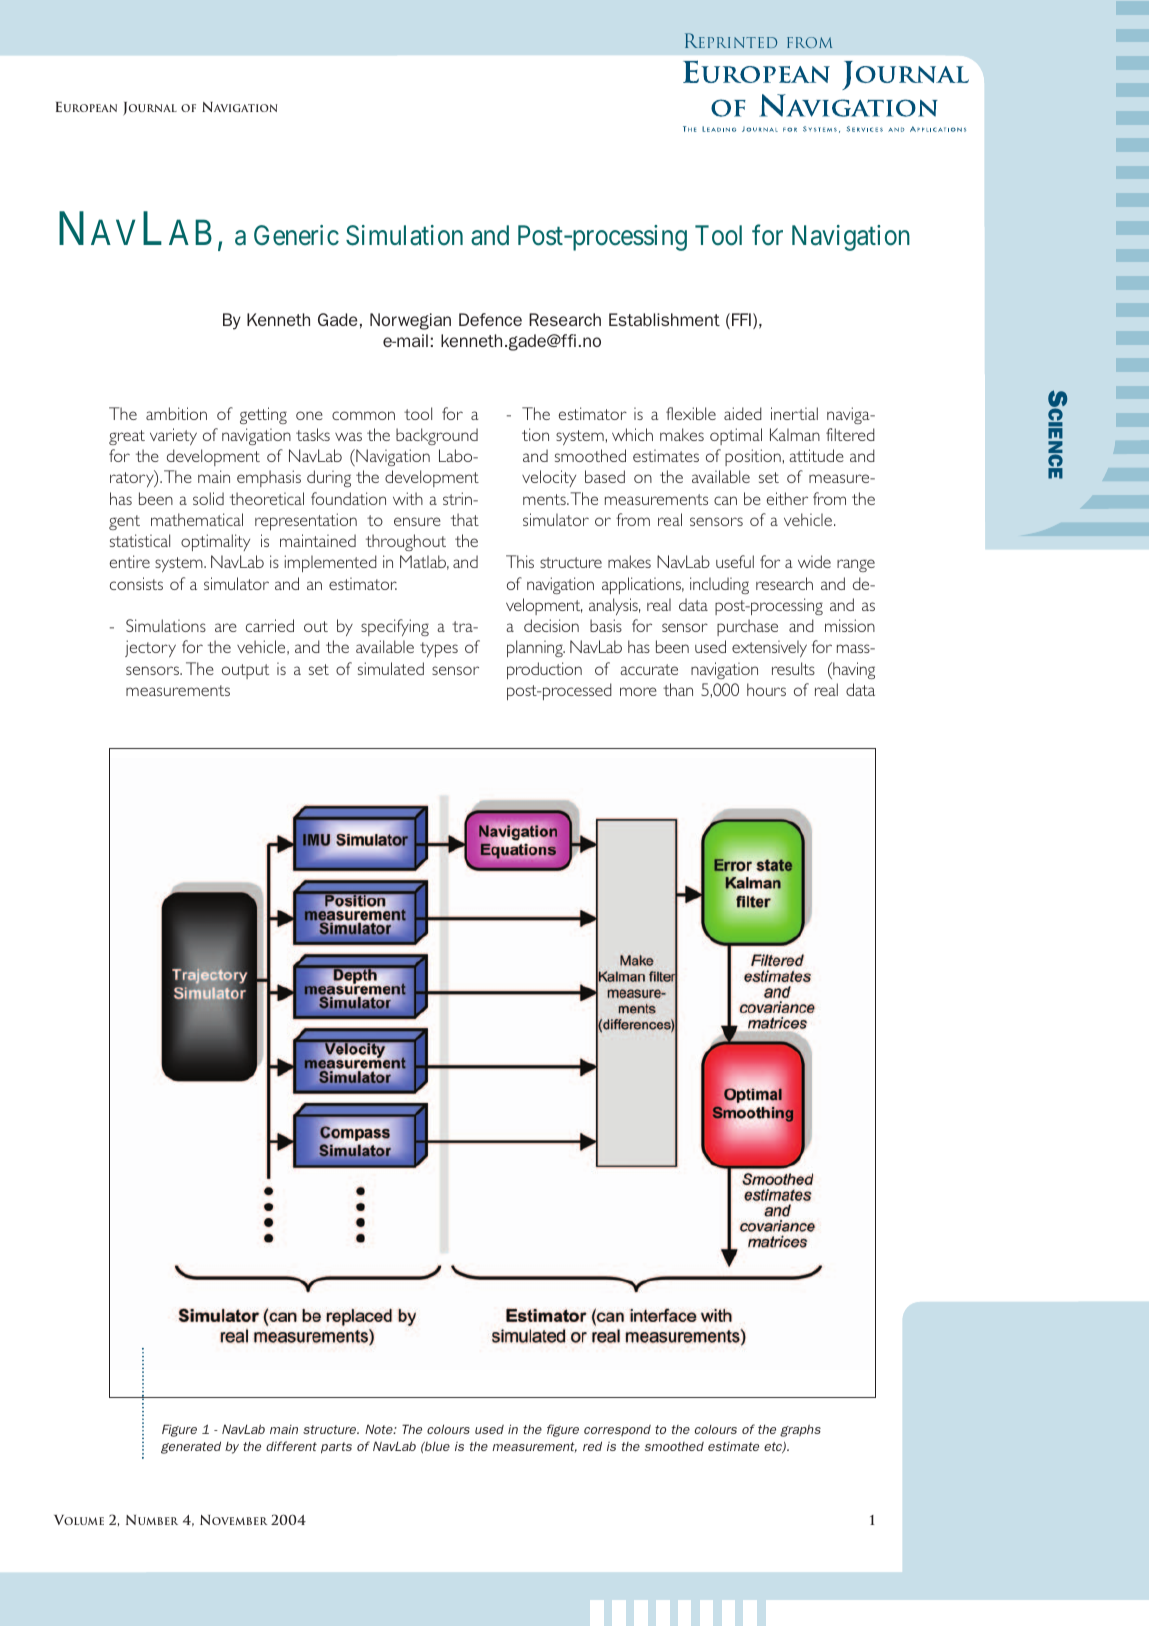 The height and width of the screenshot is (1626, 1149). I want to click on output, so click(245, 671).
